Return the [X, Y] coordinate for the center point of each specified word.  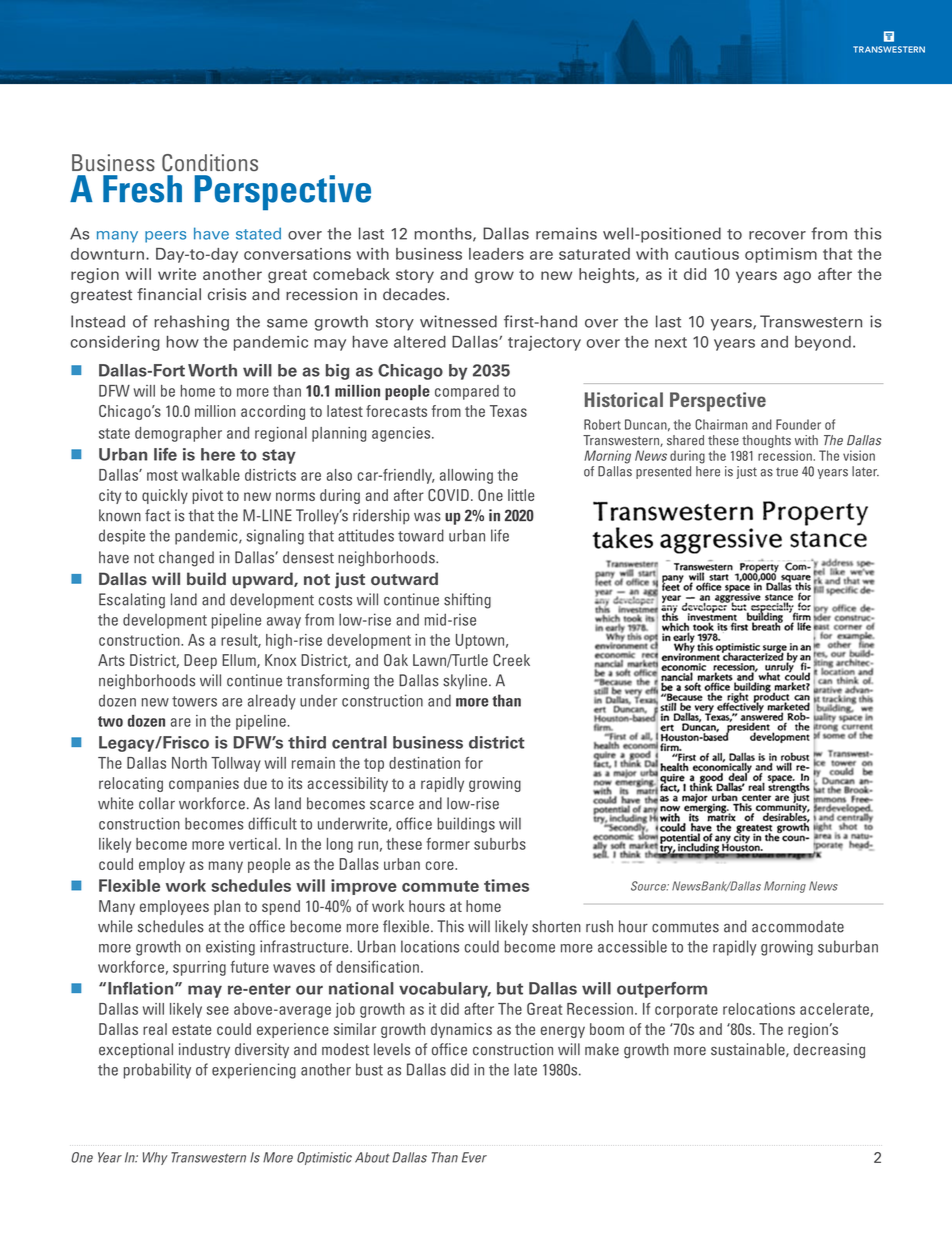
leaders [496, 254]
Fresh [142, 189]
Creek [511, 660]
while [115, 926]
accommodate [798, 926]
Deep [200, 661]
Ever [474, 1157]
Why [155, 1158]
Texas [508, 411]
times [506, 885]
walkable [211, 475]
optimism [781, 255]
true [787, 472]
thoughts [766, 441]
